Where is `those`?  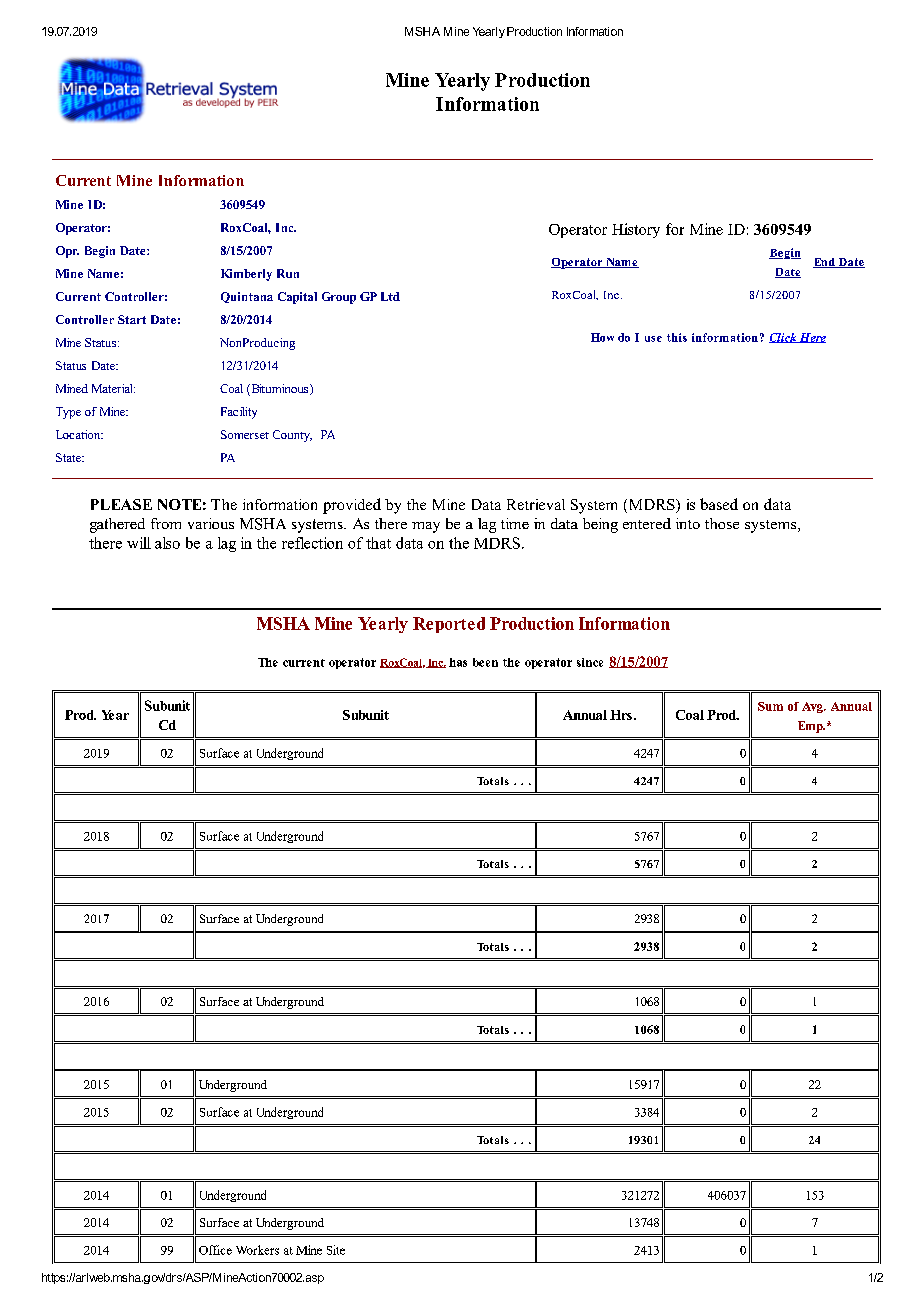 those is located at coordinates (722, 523).
